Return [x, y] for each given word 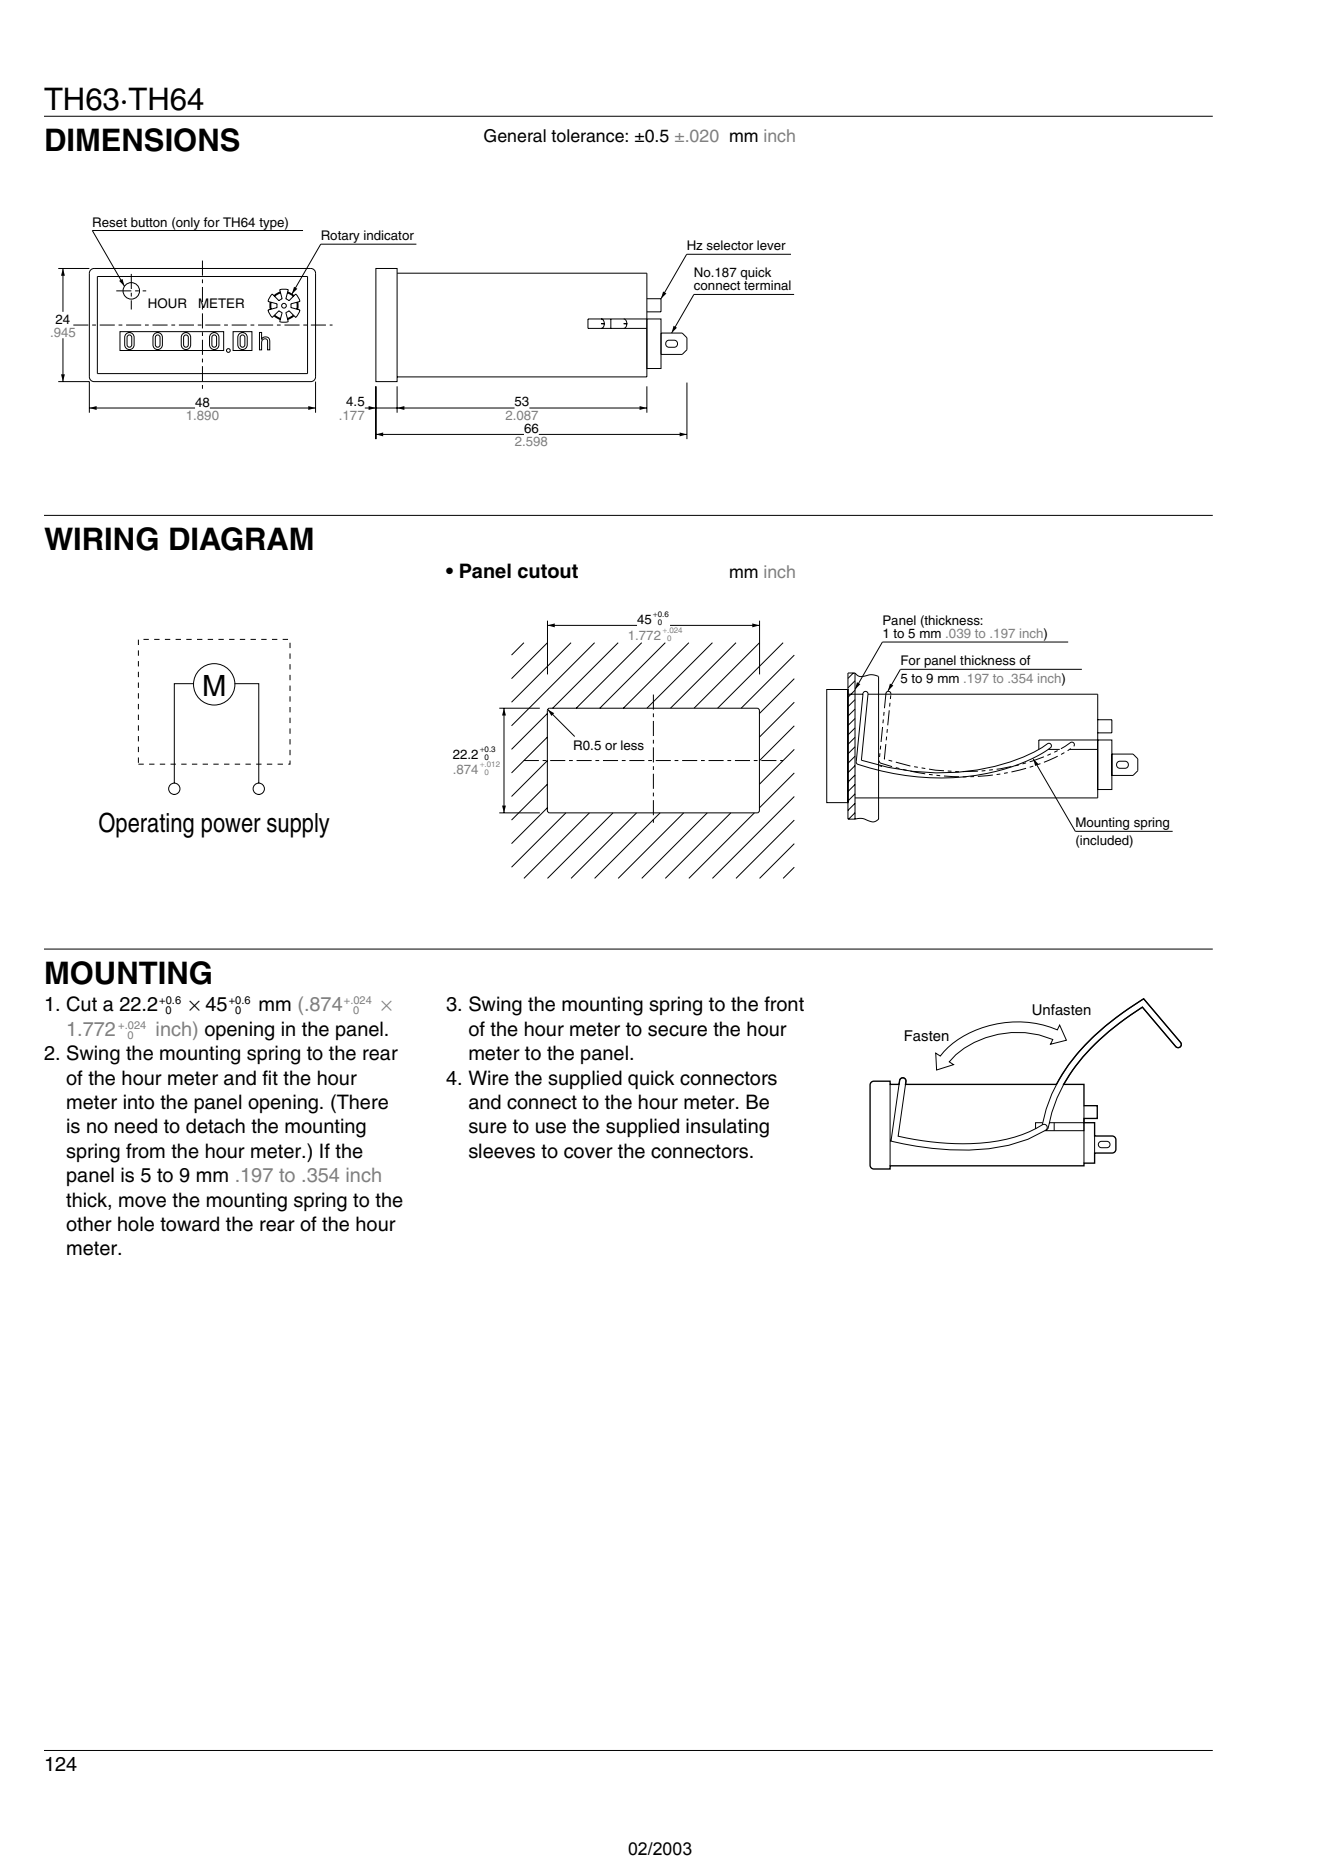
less [632, 745]
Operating [146, 825]
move [142, 1202]
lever [771, 245]
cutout [548, 571]
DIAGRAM [241, 539]
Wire [488, 1078]
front [784, 1004]
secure [677, 1031]
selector [730, 245]
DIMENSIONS [143, 140]
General [515, 136]
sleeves [502, 1151]
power [231, 828]
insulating [727, 1128]
